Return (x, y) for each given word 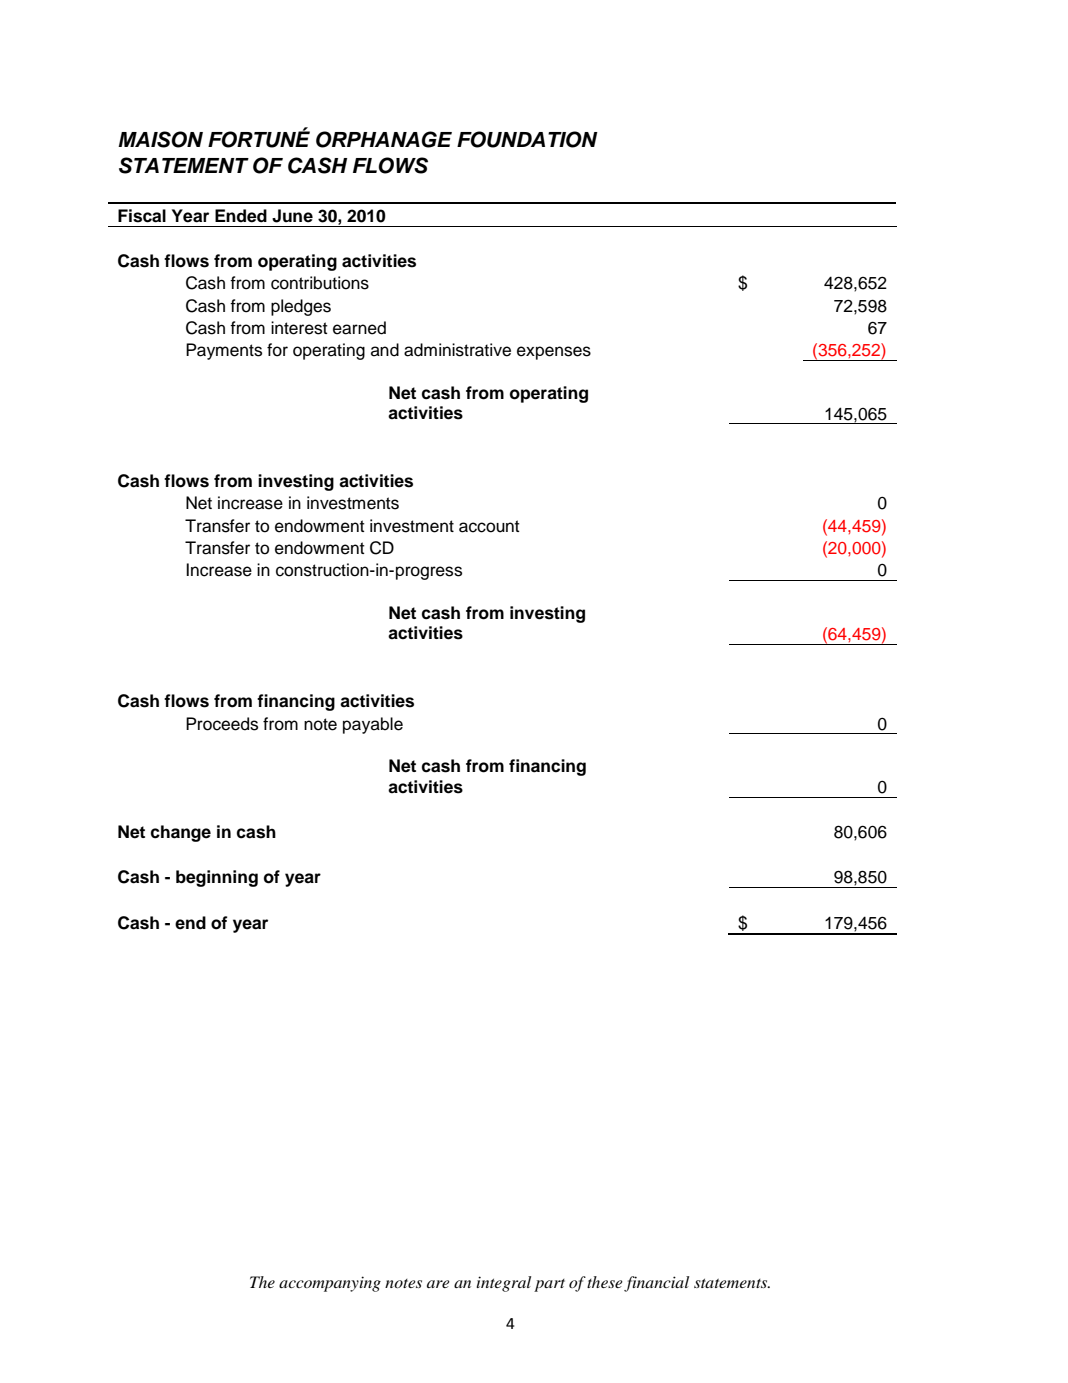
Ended (241, 216)
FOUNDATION (527, 139)
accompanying (330, 1284)
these (605, 1282)
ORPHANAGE (384, 139)
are (438, 1284)
